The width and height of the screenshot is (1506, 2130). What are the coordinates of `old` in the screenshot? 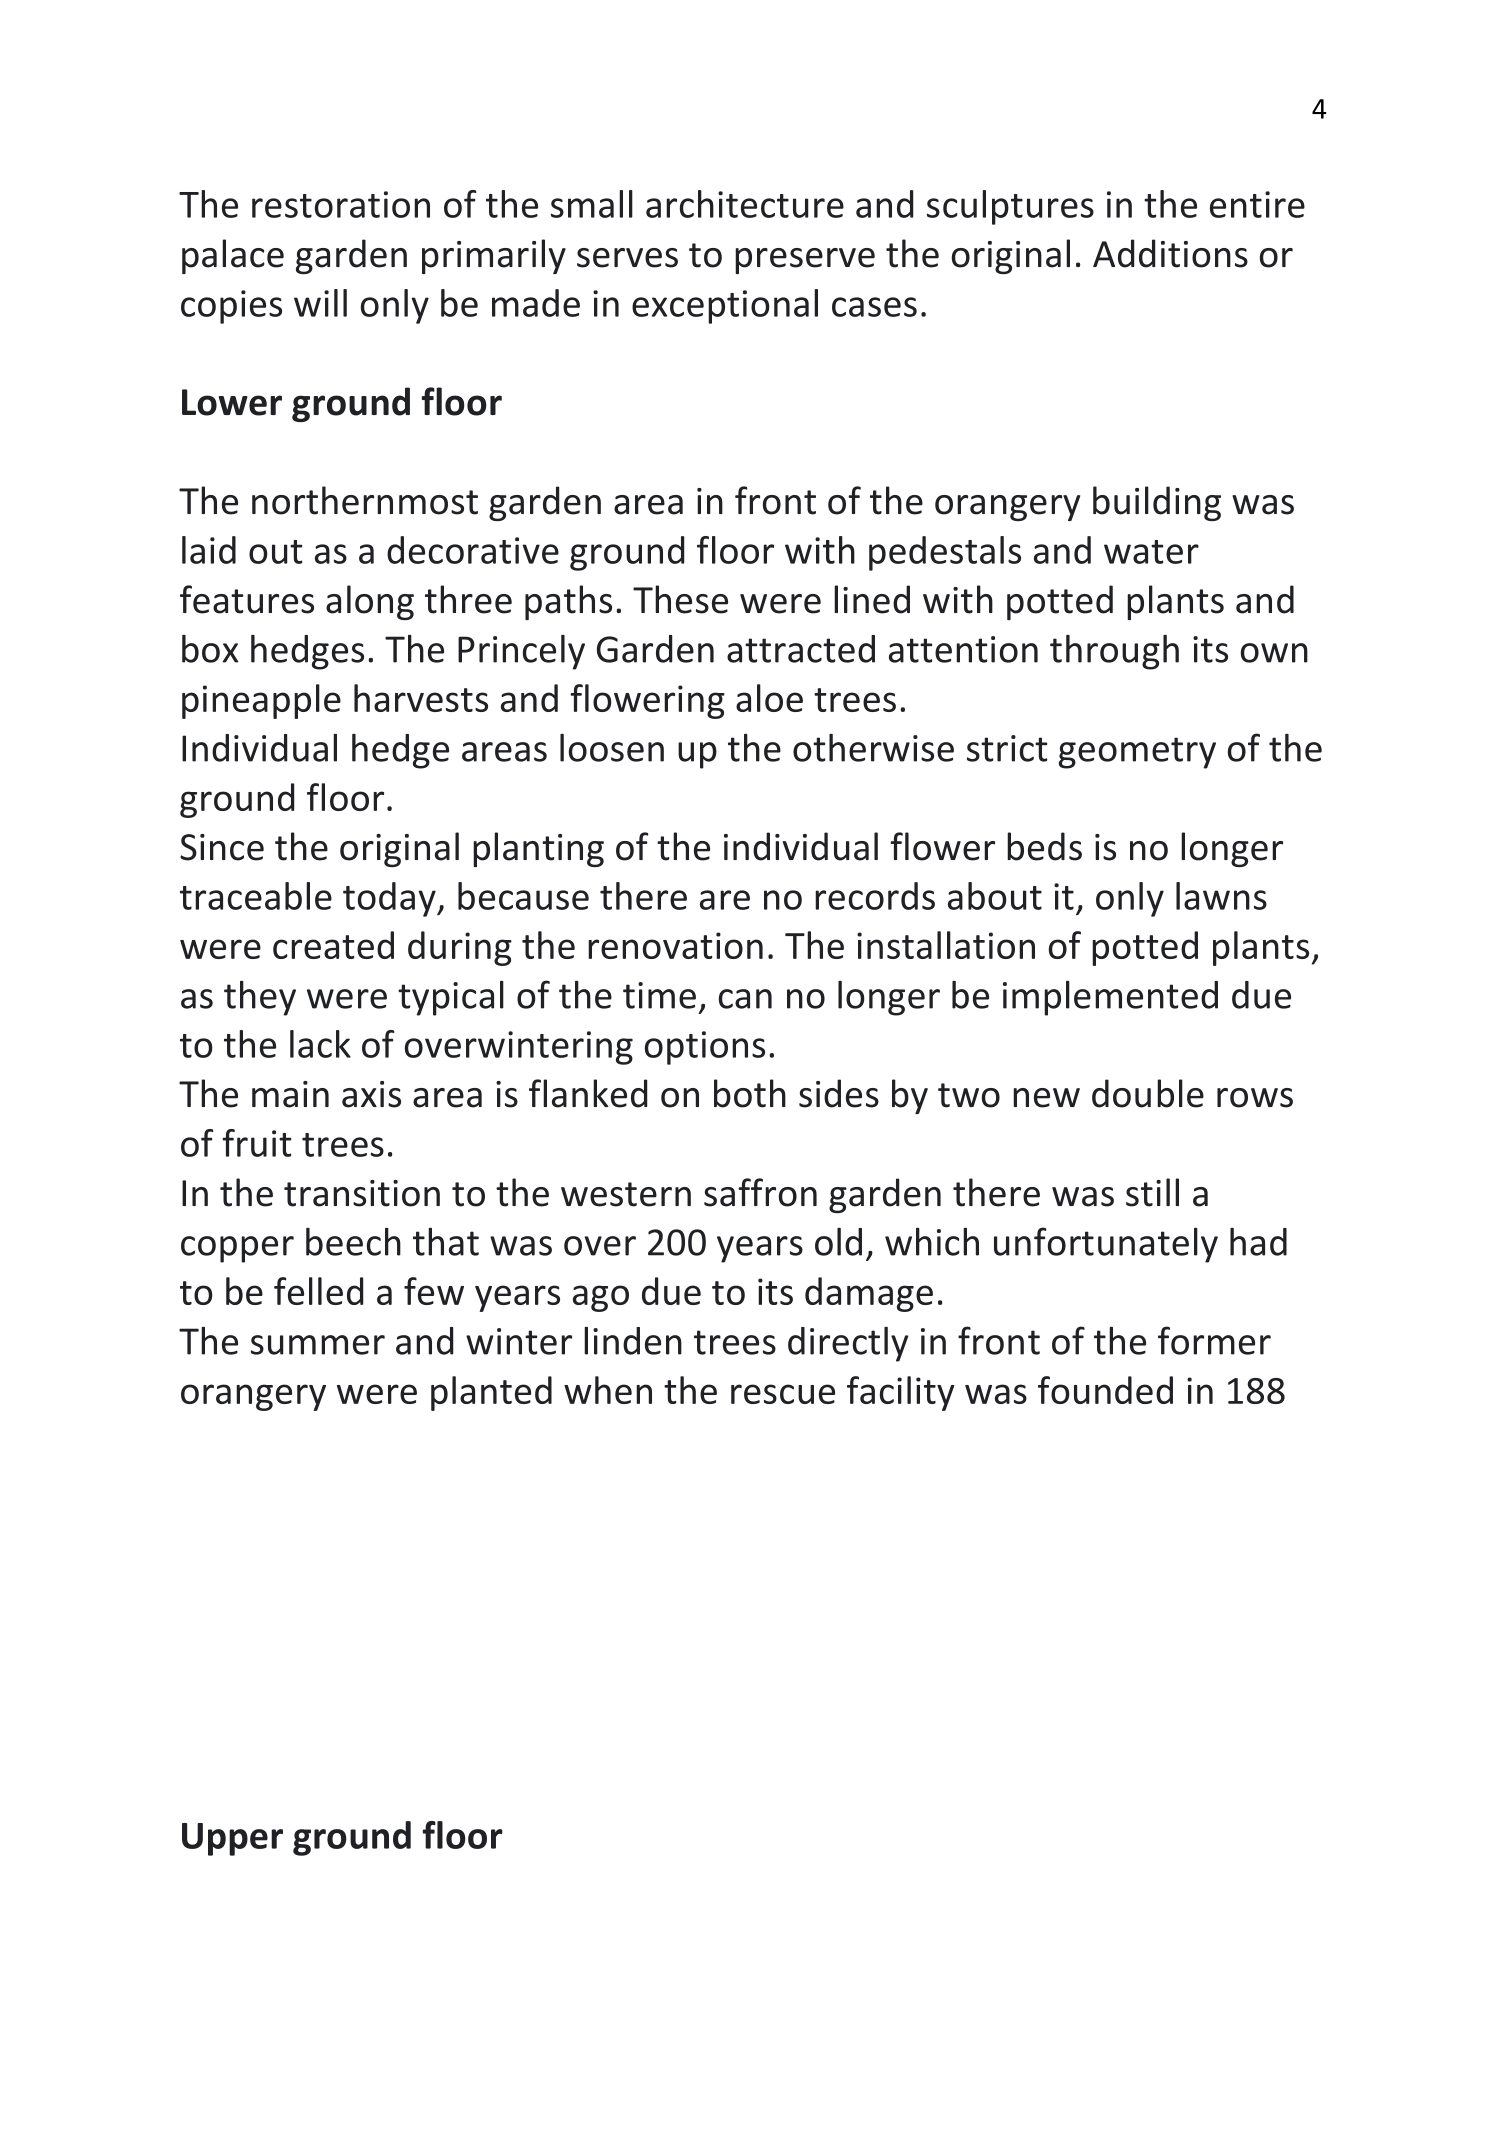 It's located at (838, 1242).
